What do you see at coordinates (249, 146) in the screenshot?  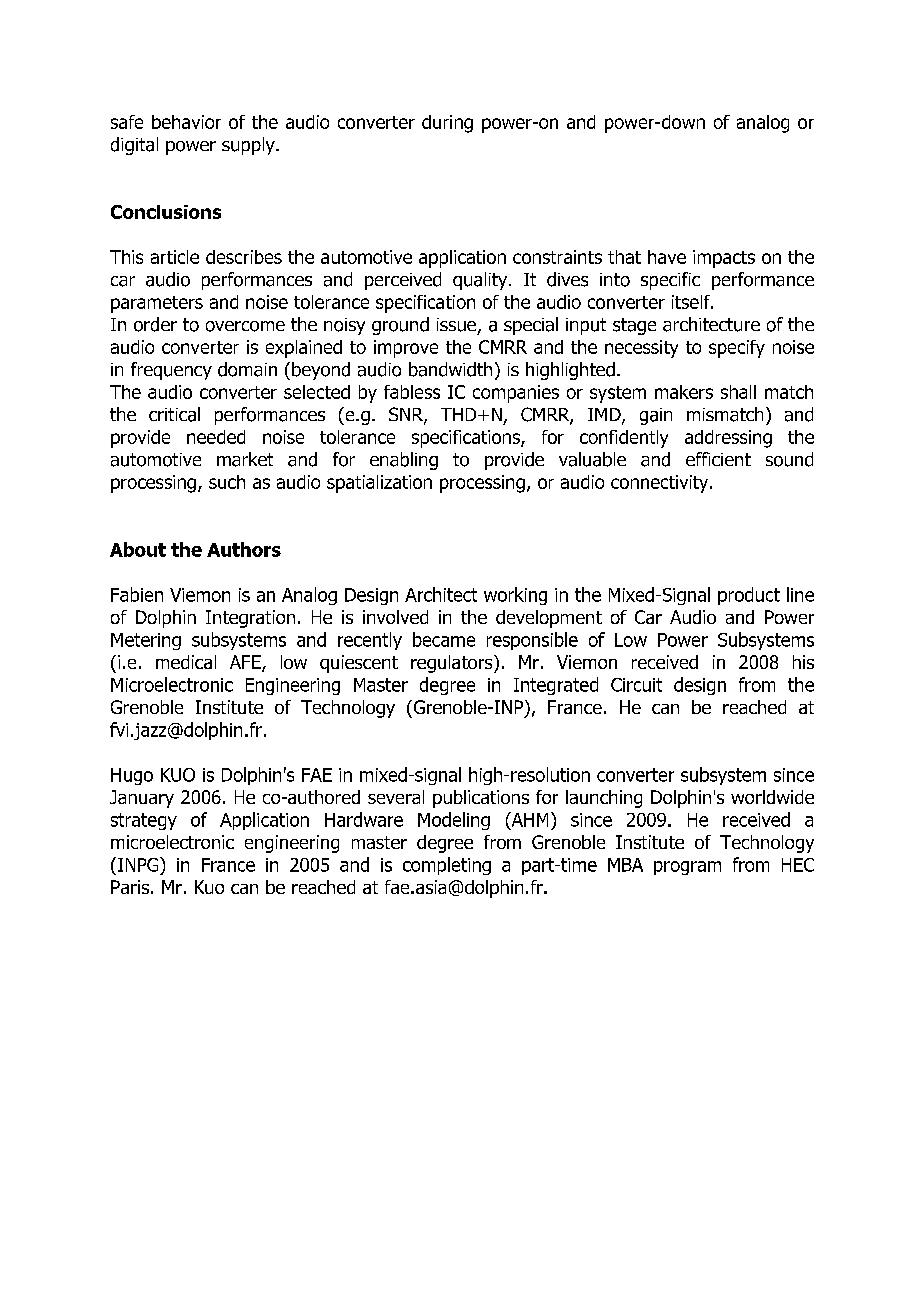 I see `supply` at bounding box center [249, 146].
